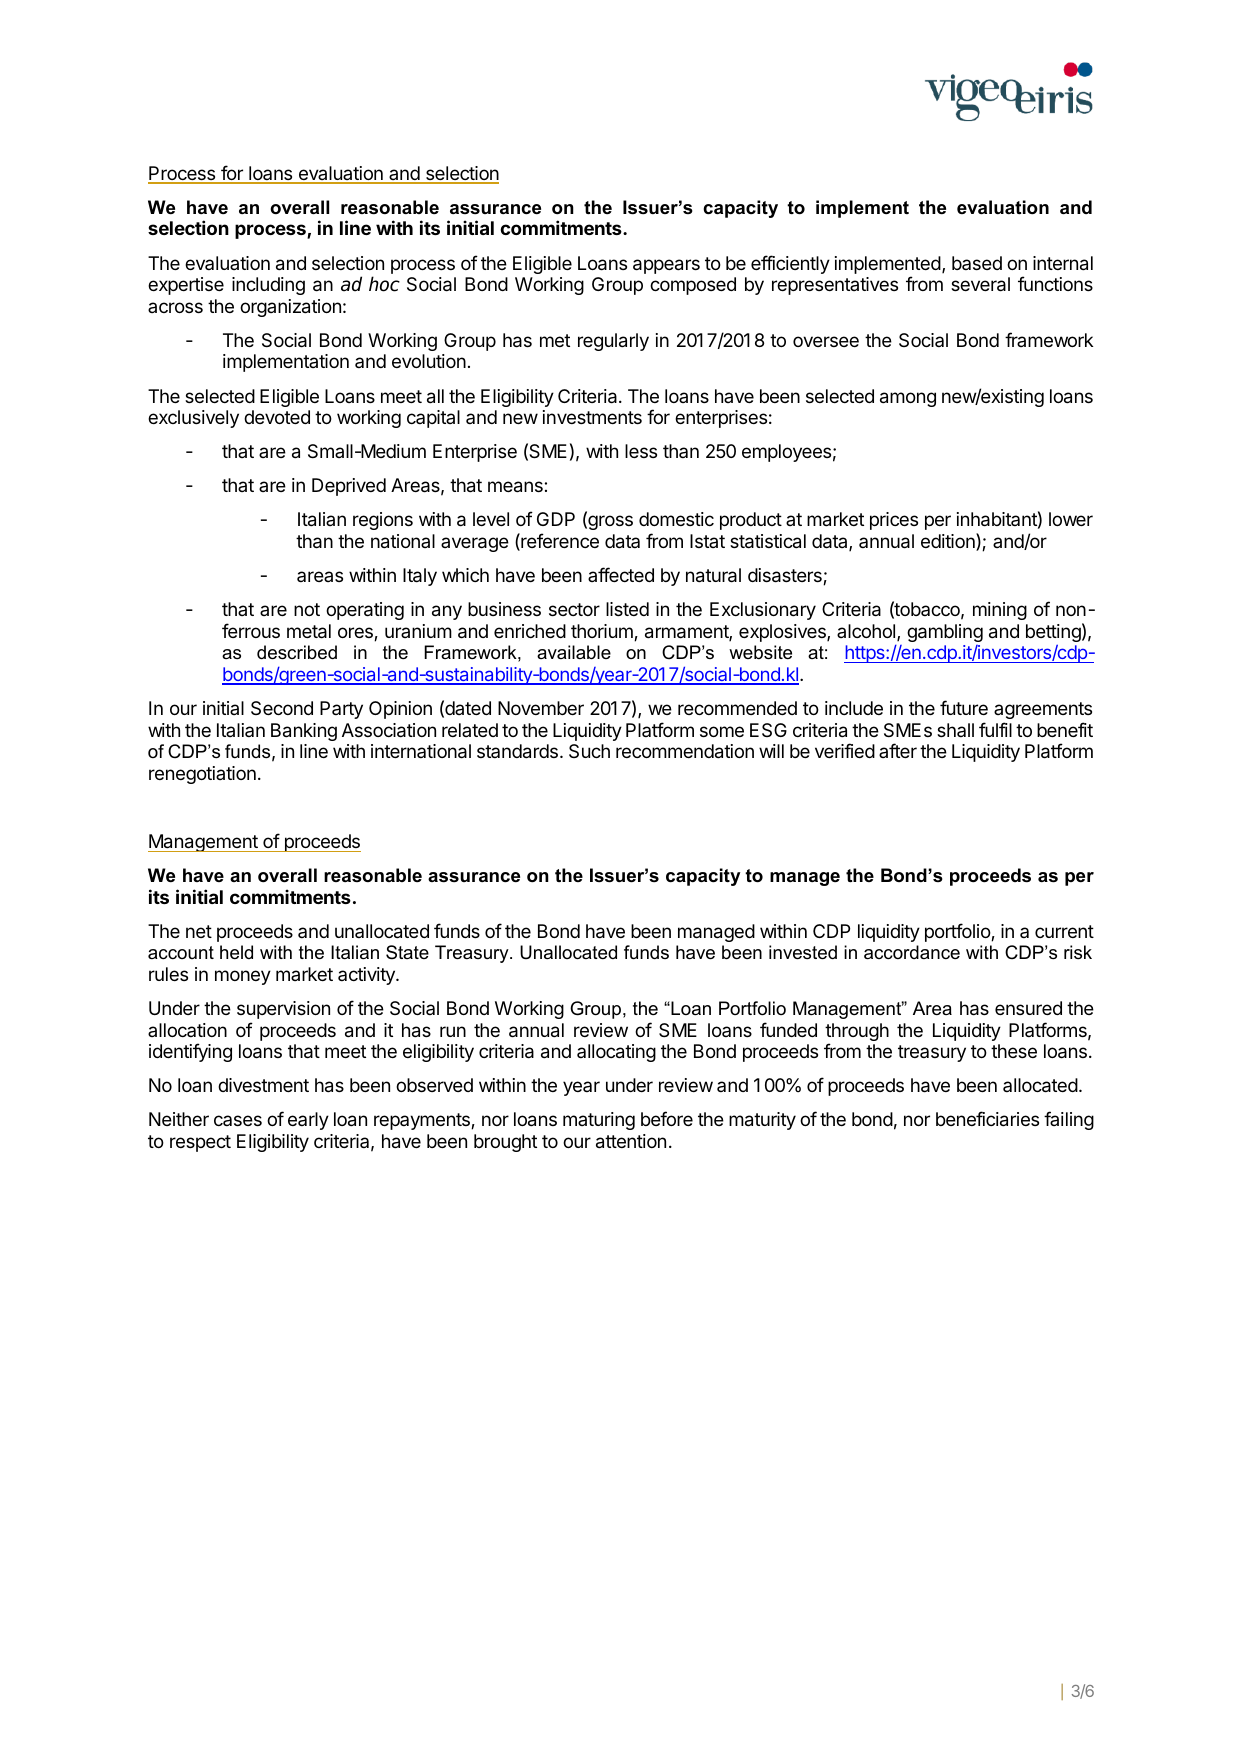  Describe the element at coordinates (908, 399) in the screenshot. I see `among` at that location.
